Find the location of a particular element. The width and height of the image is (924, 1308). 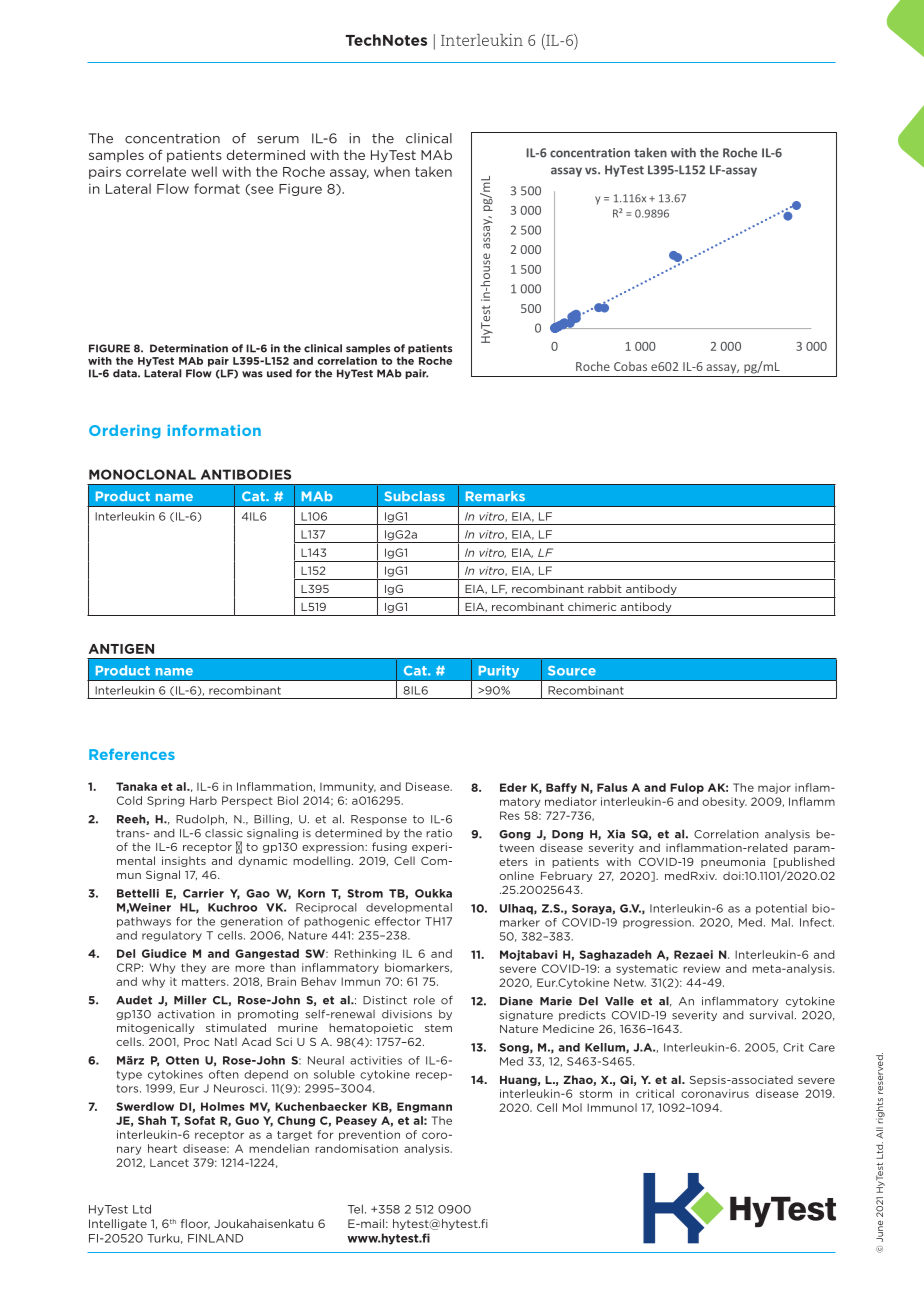

review is located at coordinates (701, 968).
